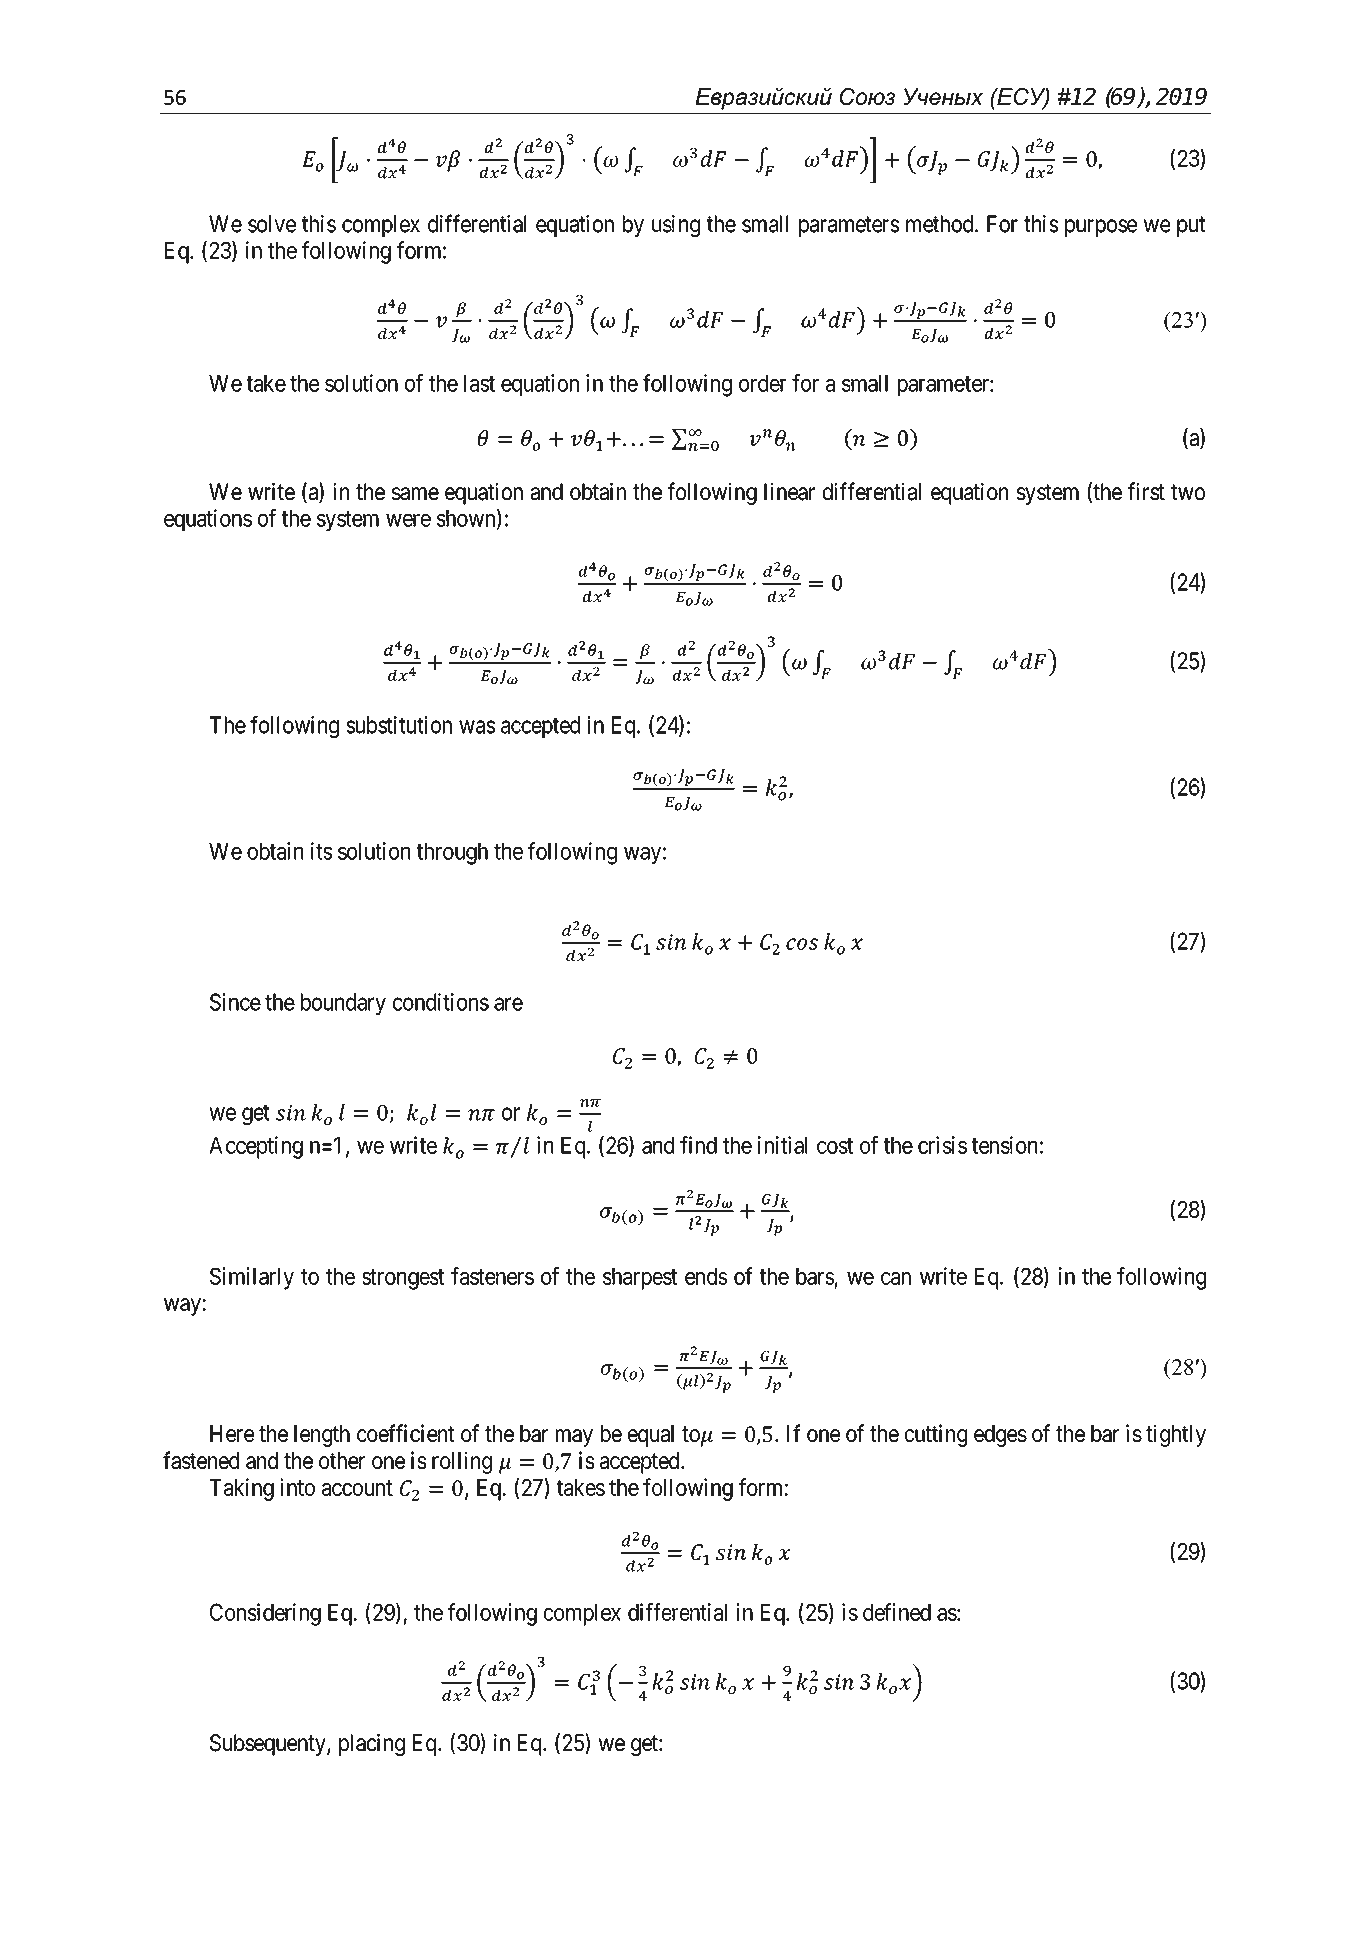 The height and width of the screenshot is (1938, 1370). Describe the element at coordinates (272, 224) in the screenshot. I see `solve` at that location.
